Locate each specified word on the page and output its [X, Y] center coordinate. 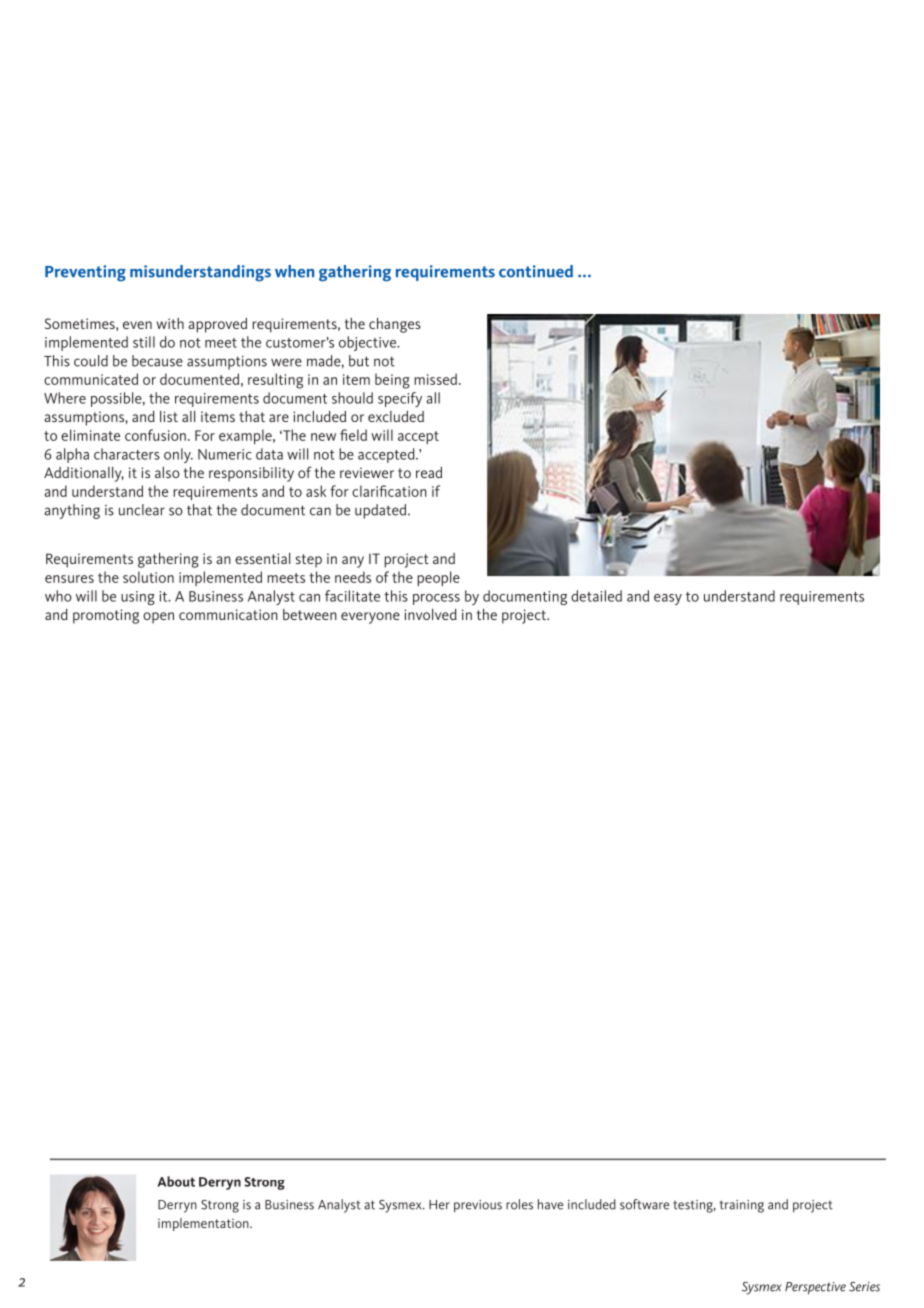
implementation [204, 1224]
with [170, 323]
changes [395, 325]
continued [536, 271]
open [158, 618]
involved [430, 614]
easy [668, 599]
